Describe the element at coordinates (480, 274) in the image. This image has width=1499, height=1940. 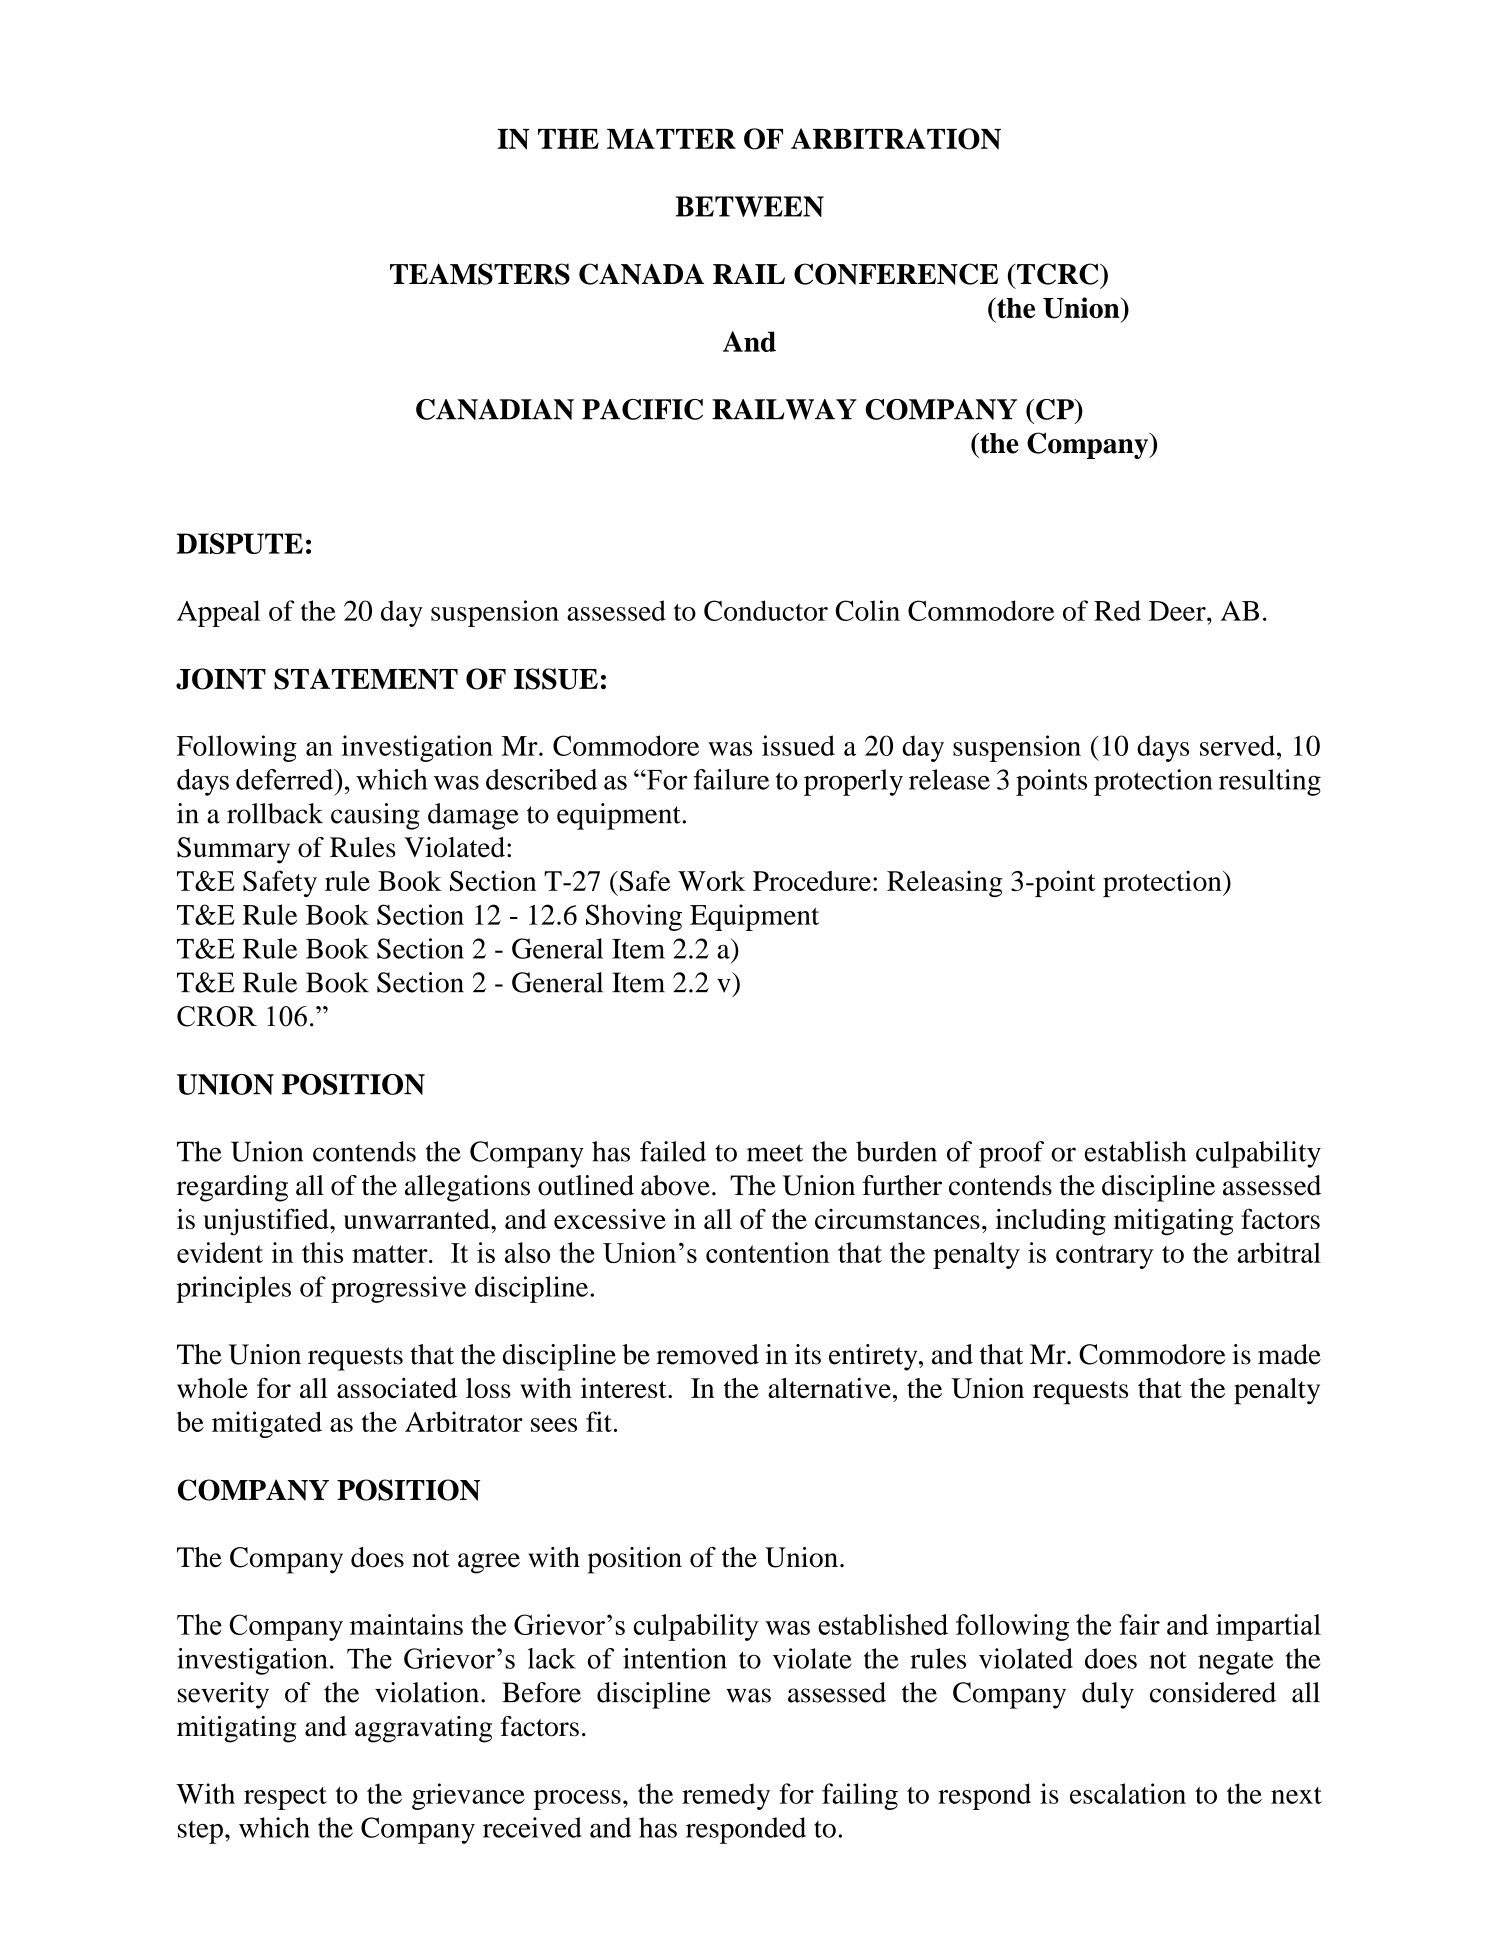
I see `TEAMSTERS` at that location.
